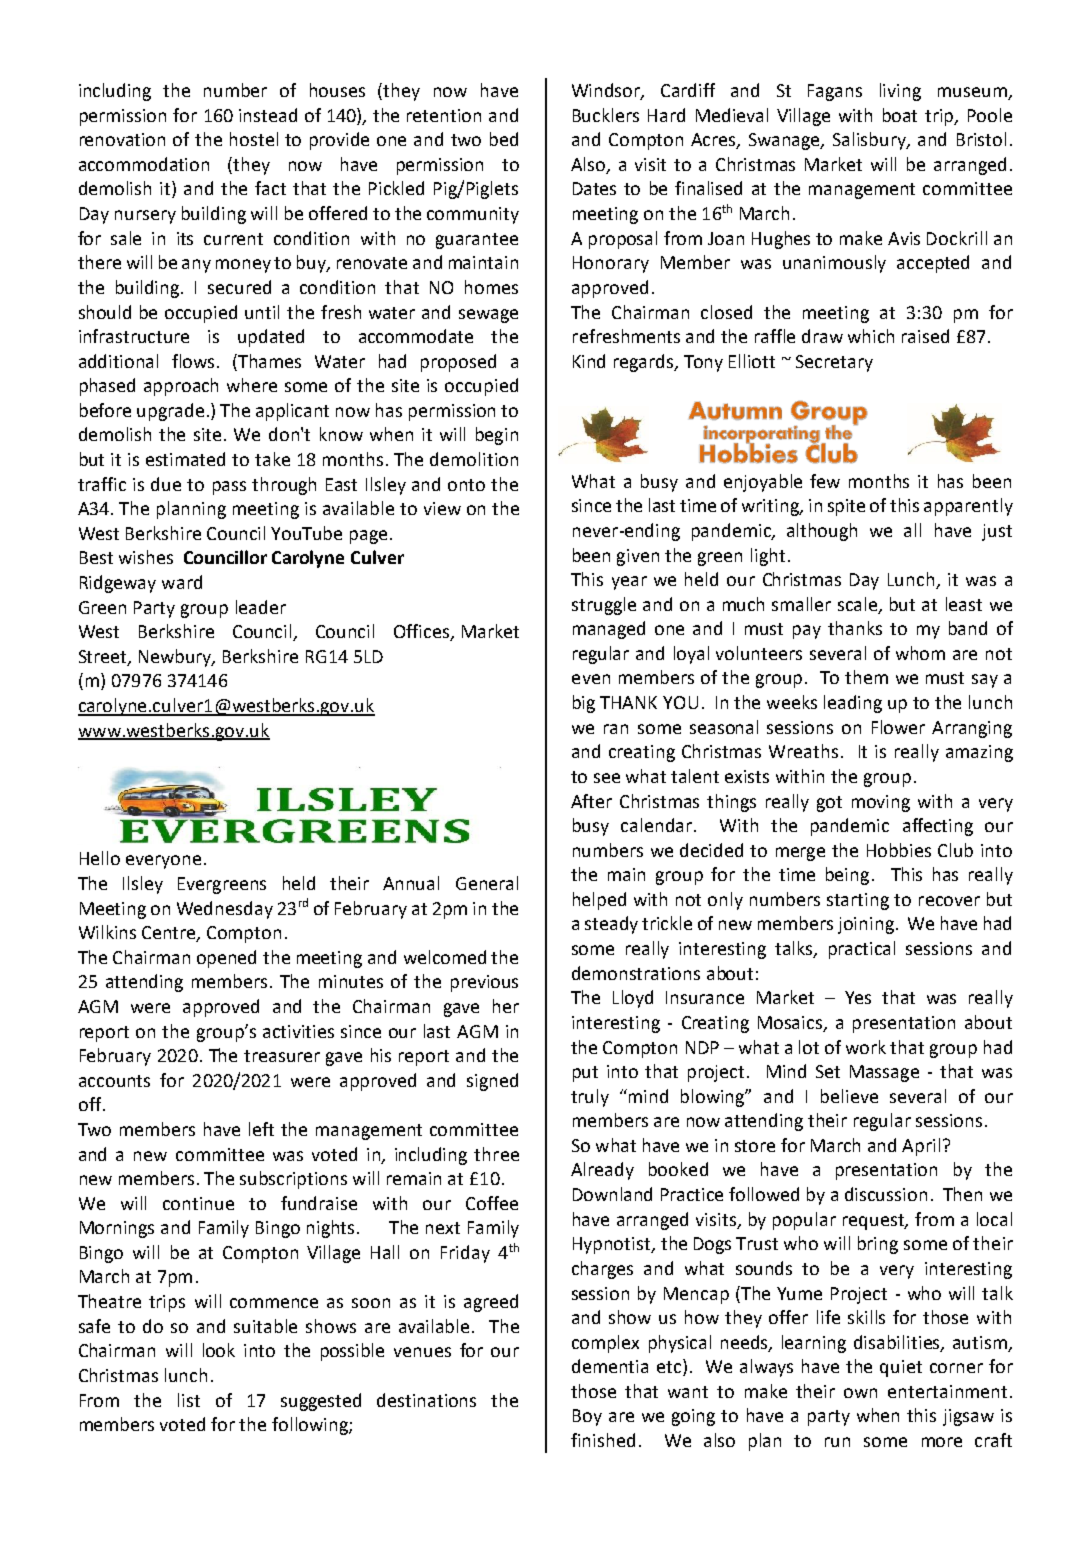  I want to click on Massage, so click(884, 1073).
